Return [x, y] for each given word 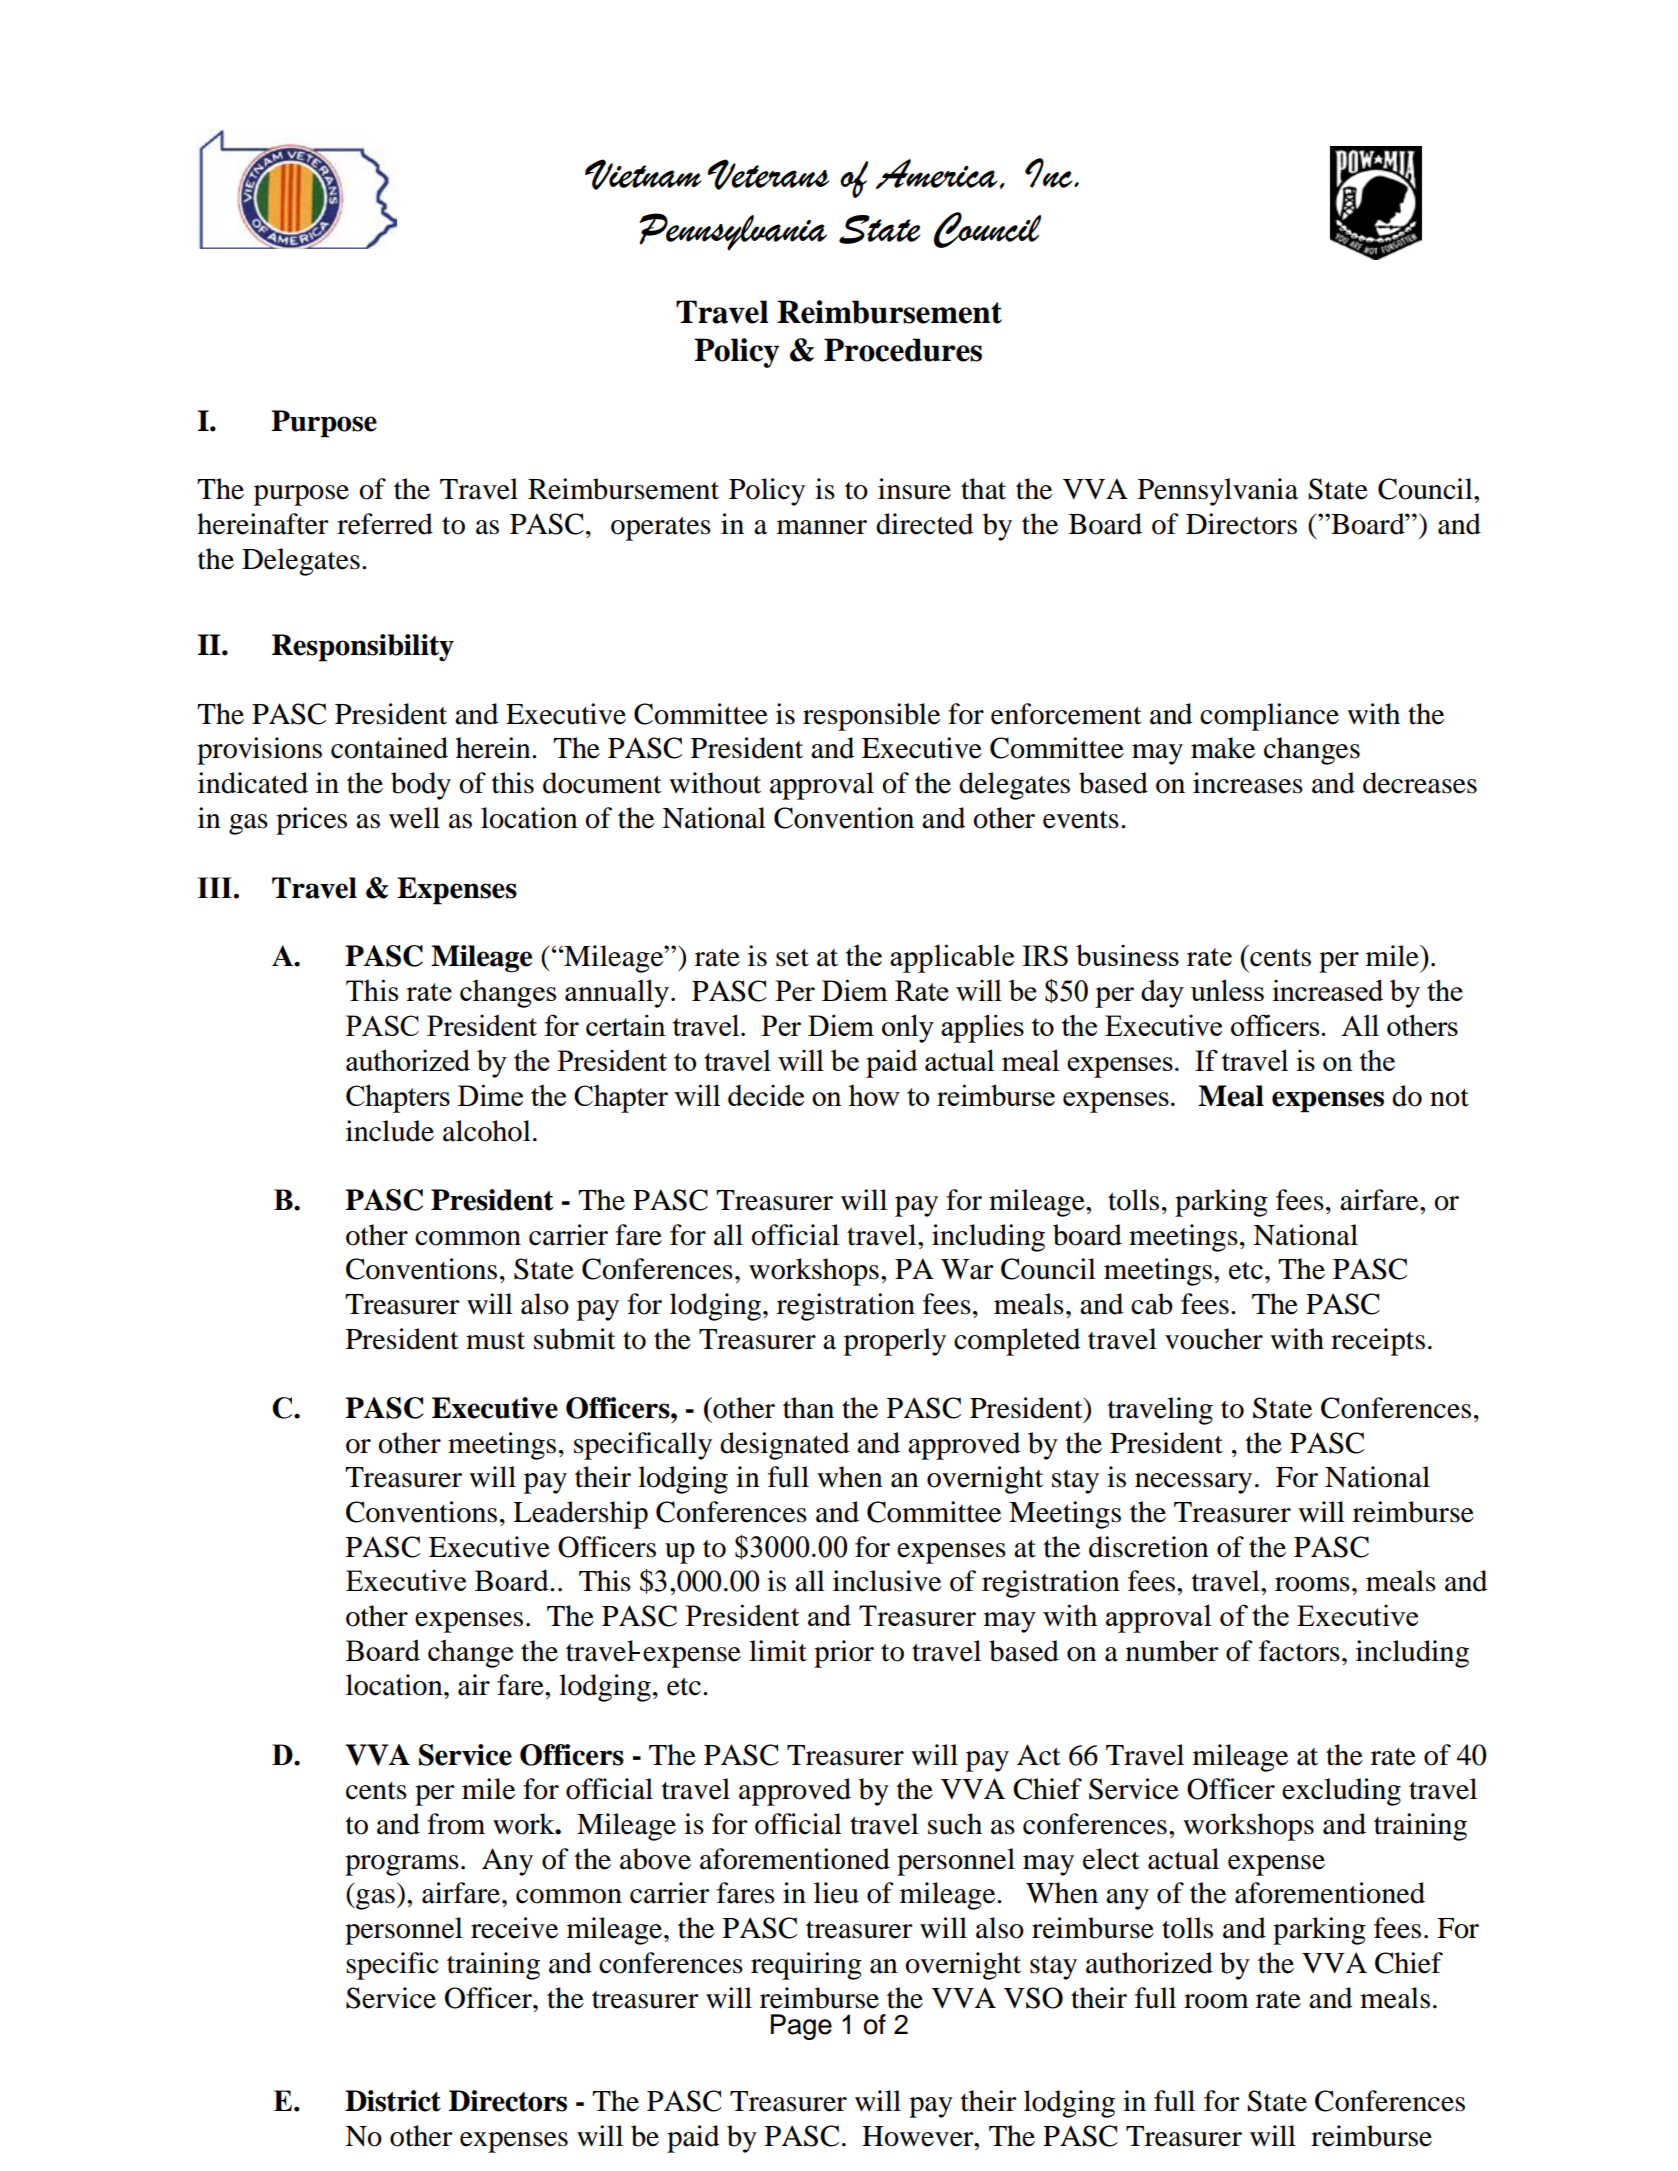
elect [1111, 1859]
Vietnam [643, 174]
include [390, 1131]
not [1449, 1098]
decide [766, 1095]
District [393, 2101]
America [938, 174]
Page [801, 2027]
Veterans [768, 174]
